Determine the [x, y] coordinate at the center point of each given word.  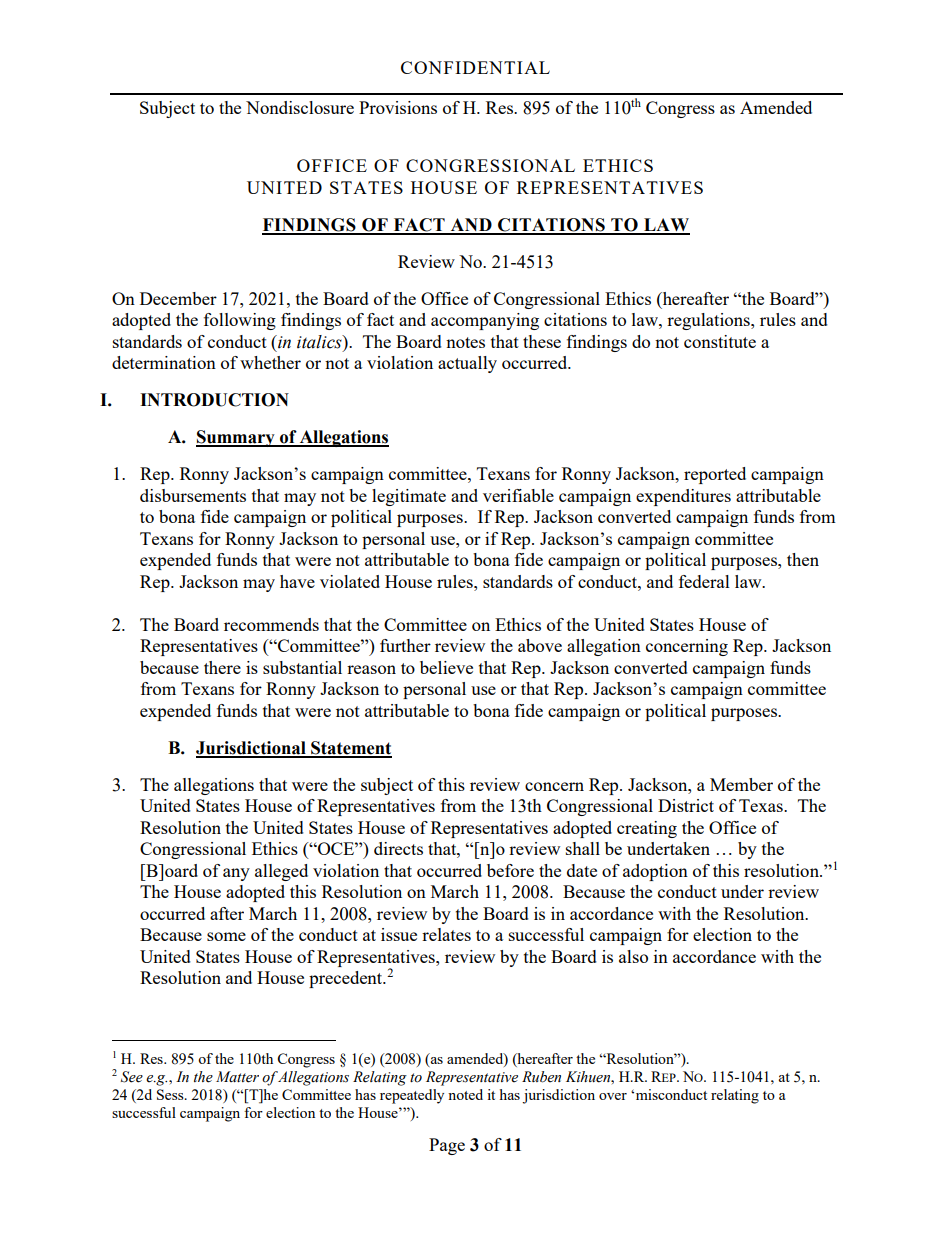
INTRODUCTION [214, 400]
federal [704, 581]
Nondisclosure [300, 107]
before [510, 870]
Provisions [398, 107]
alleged [281, 872]
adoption [655, 872]
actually [467, 364]
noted [465, 1094]
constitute [720, 341]
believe [446, 667]
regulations [709, 321]
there [222, 667]
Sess [171, 1094]
